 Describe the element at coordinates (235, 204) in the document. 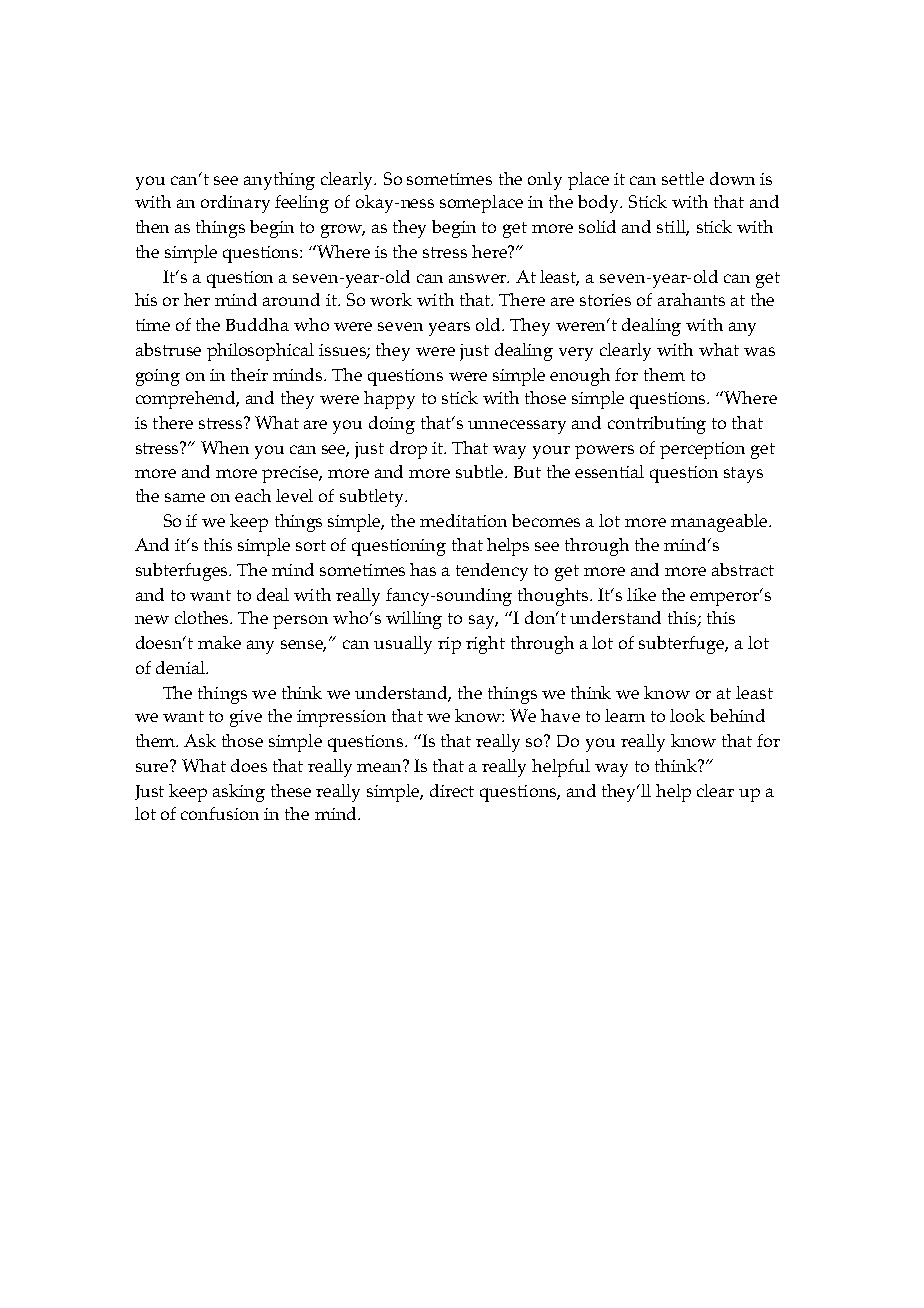

I see `ordinary` at that location.
